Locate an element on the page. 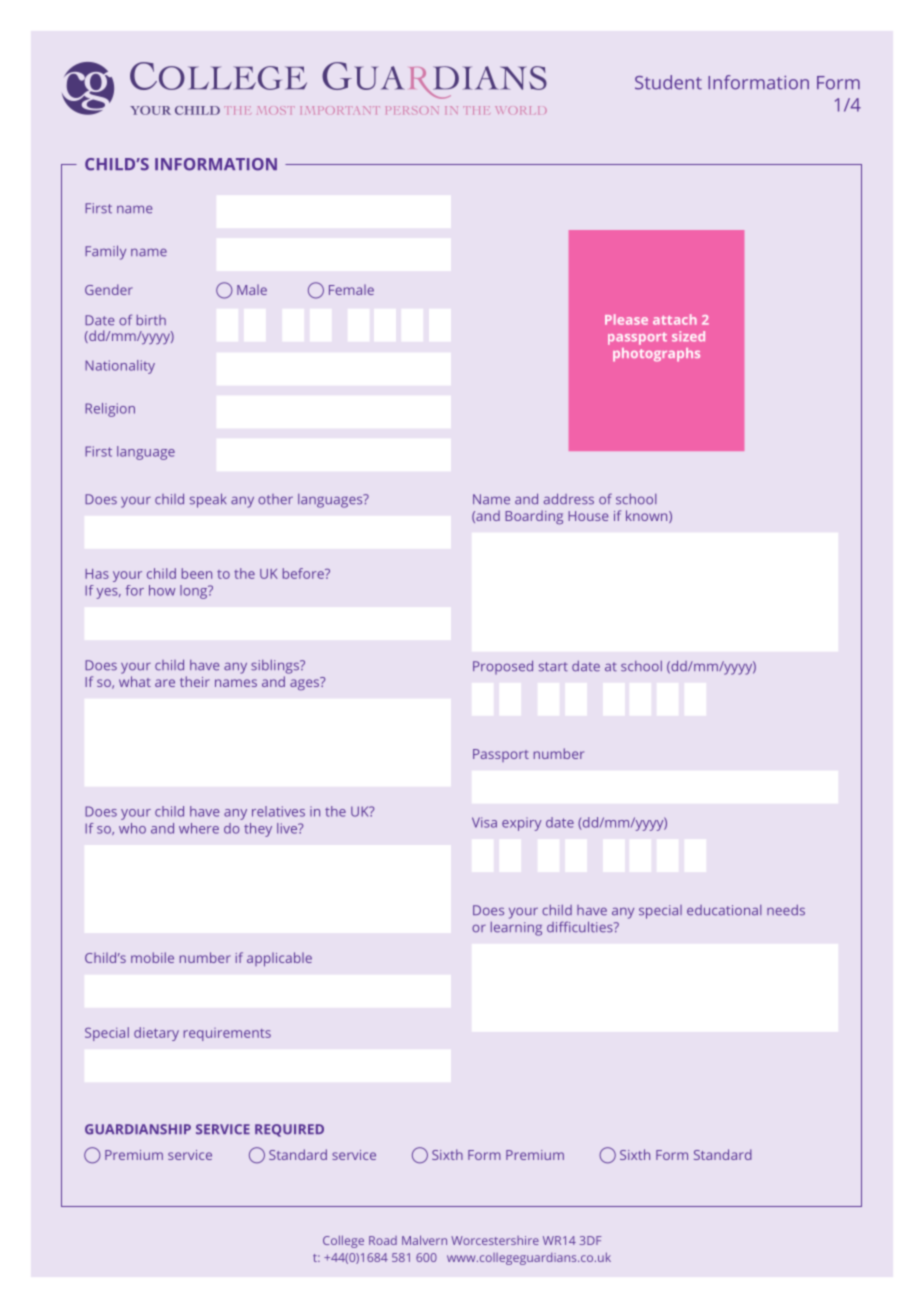 This document has height=1308, width=924. Malvern is located at coordinates (424, 1240).
